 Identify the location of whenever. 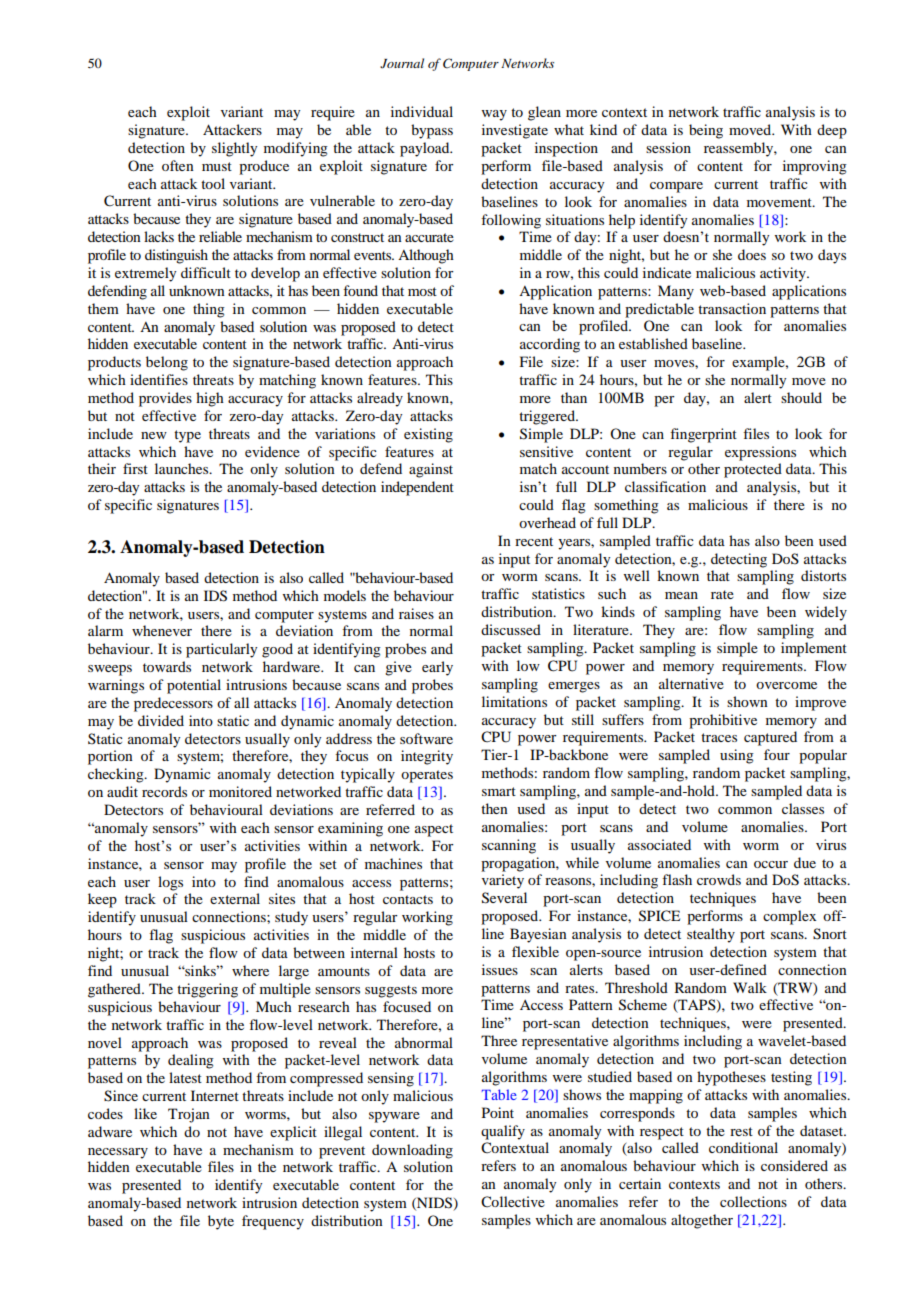
(162, 630).
